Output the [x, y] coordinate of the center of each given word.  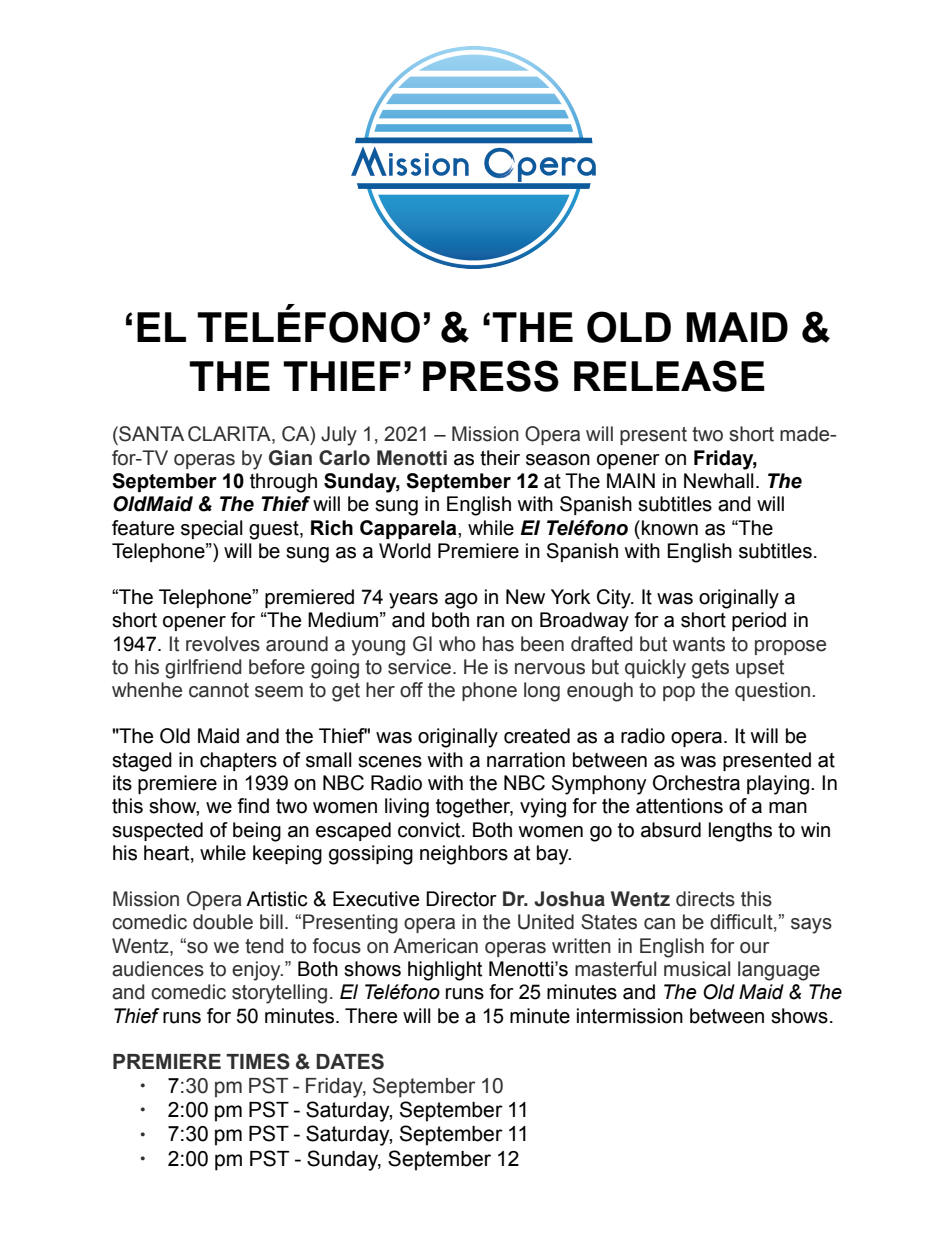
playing [778, 785]
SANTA [150, 434]
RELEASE [669, 376]
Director [461, 899]
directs [705, 899]
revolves [223, 644]
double [223, 922]
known [670, 528]
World [405, 551]
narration [526, 760]
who [457, 644]
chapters [238, 761]
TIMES [258, 1061]
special [212, 529]
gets [710, 669]
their [500, 458]
